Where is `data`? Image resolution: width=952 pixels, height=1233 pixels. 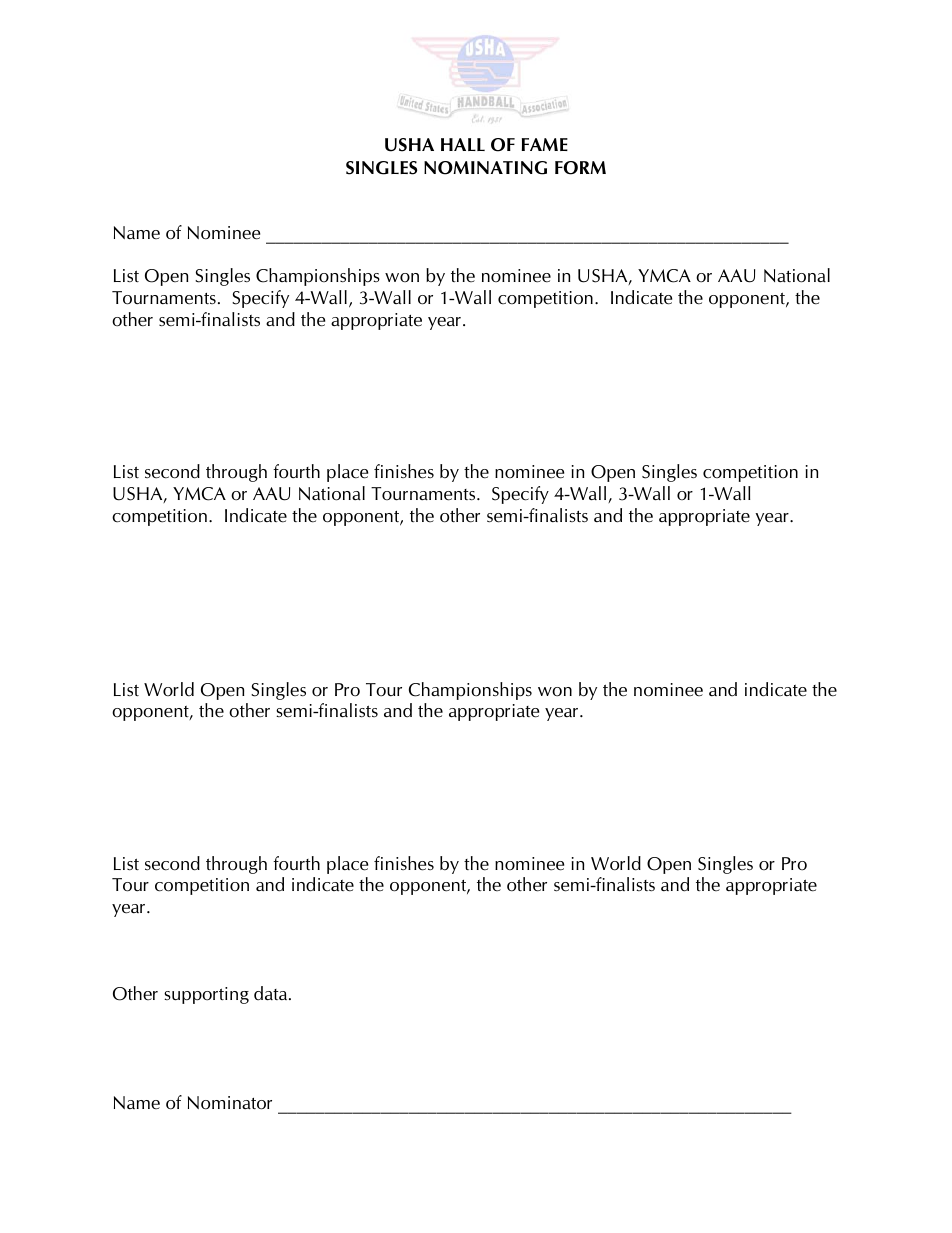 data is located at coordinates (272, 993).
